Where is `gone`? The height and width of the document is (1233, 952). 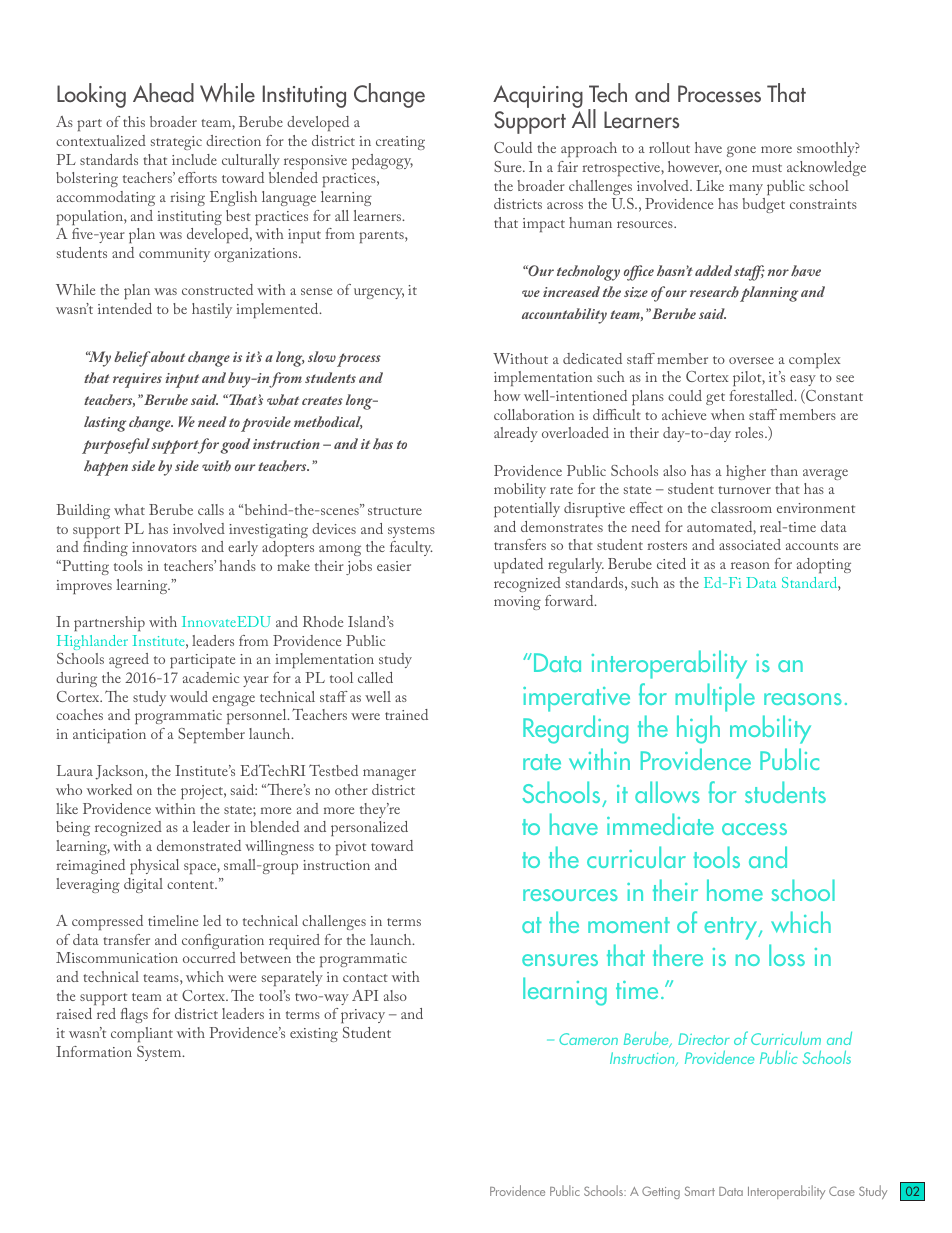 gone is located at coordinates (741, 151).
